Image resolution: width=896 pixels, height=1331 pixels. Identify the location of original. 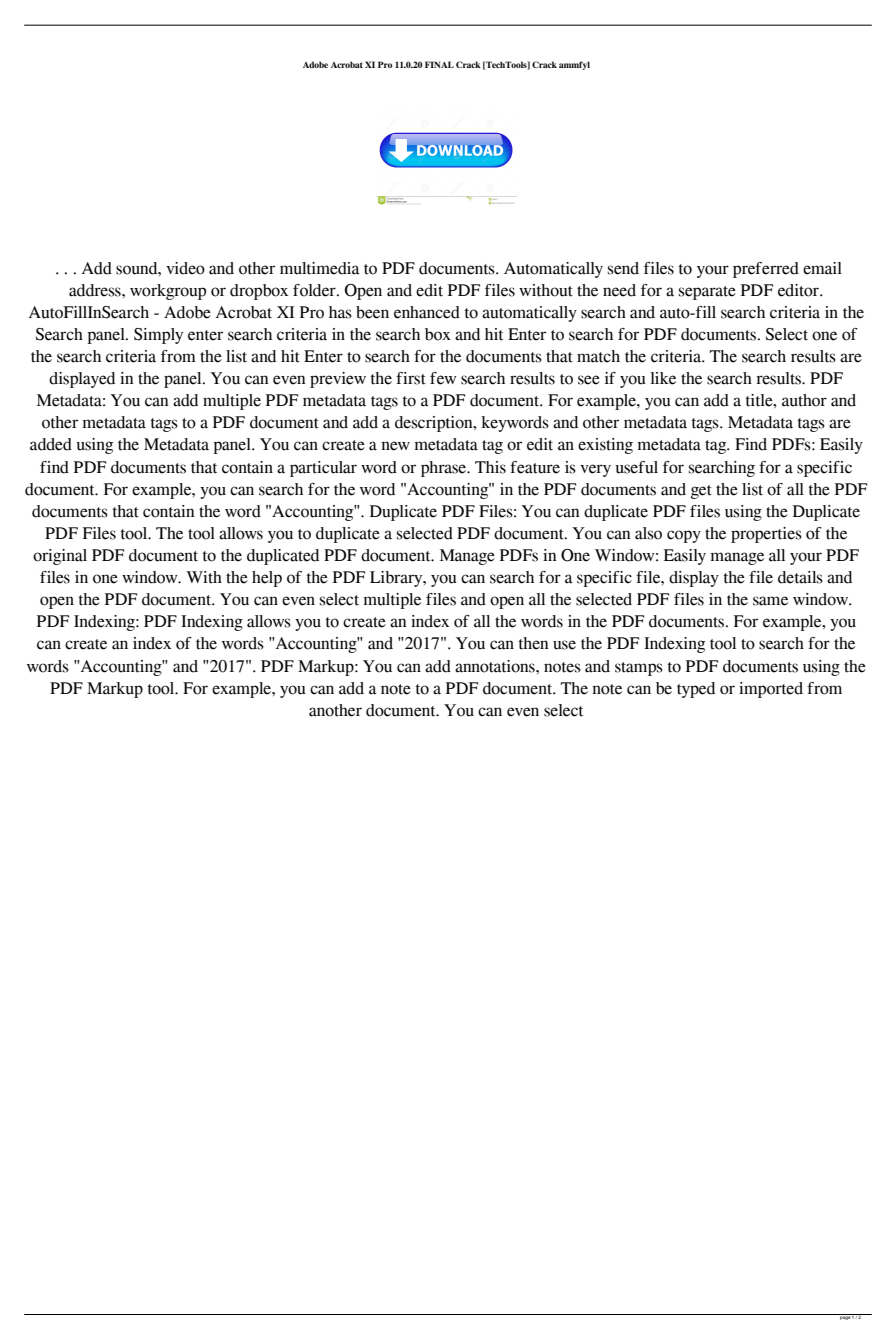
(60, 557).
